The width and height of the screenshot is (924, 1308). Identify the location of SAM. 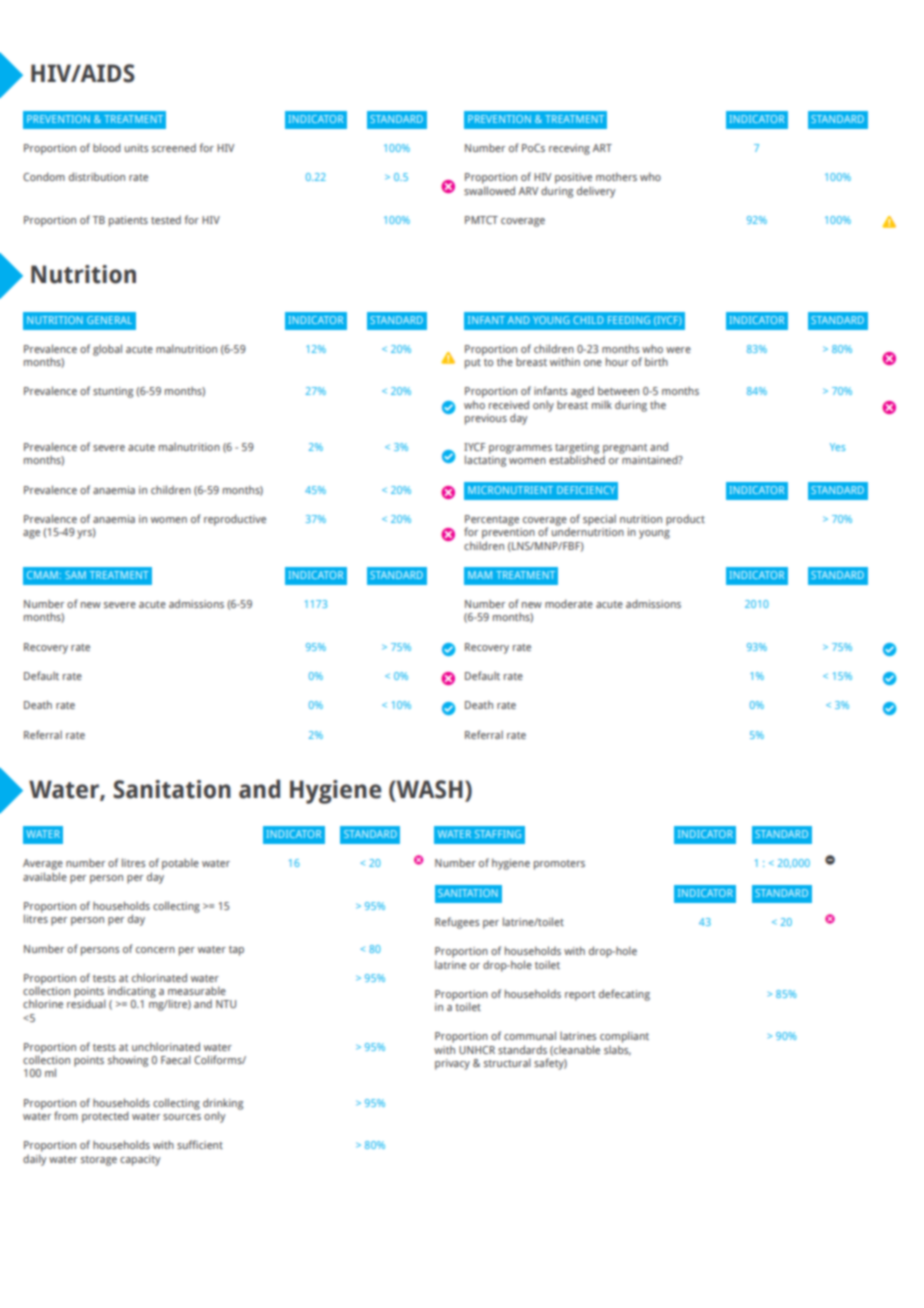
(75, 575).
